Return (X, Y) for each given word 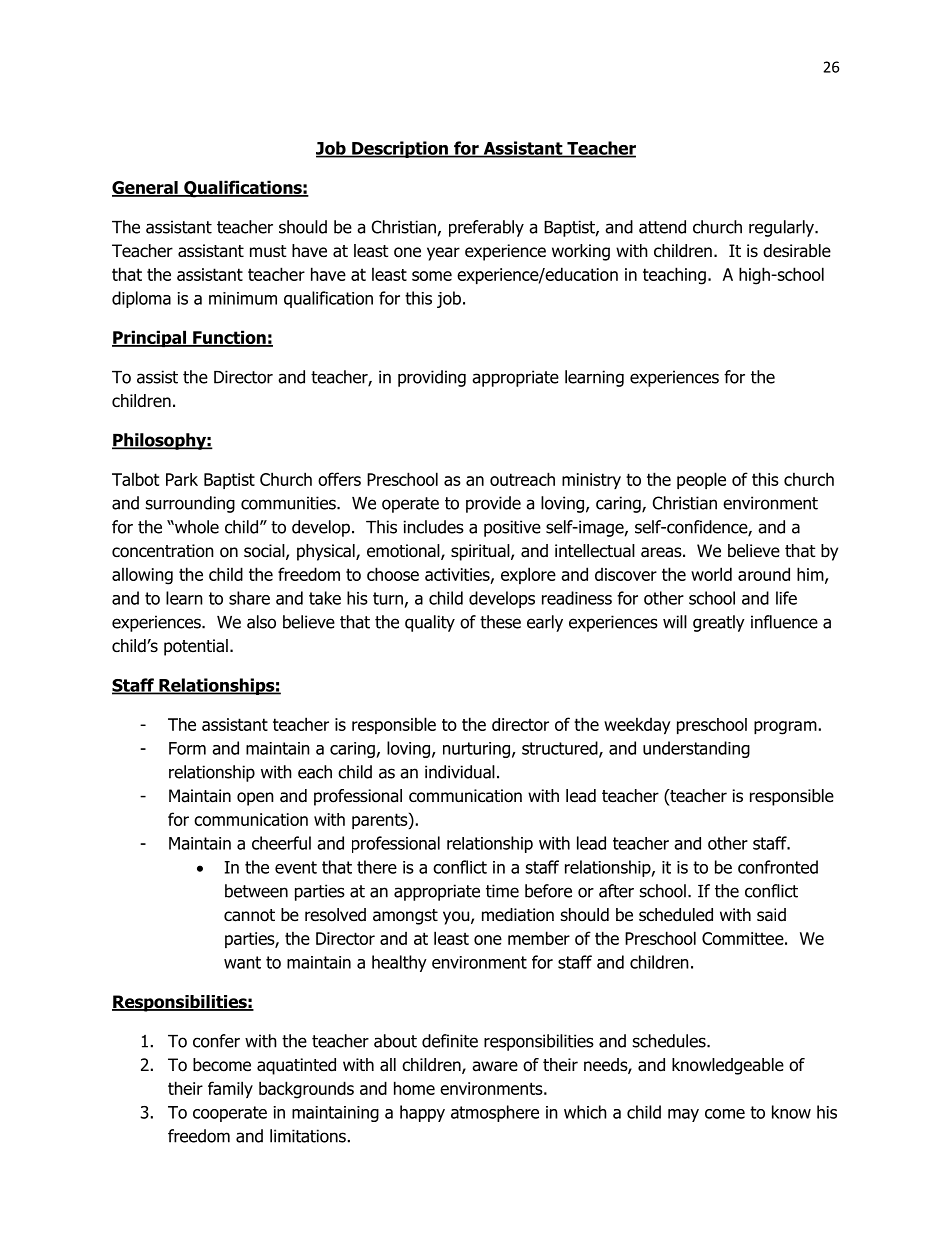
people (701, 480)
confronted (778, 867)
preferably (486, 228)
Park (182, 479)
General (146, 189)
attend (662, 227)
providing (432, 378)
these (500, 622)
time (502, 891)
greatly (719, 623)
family (230, 1089)
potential (196, 647)
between (256, 891)
